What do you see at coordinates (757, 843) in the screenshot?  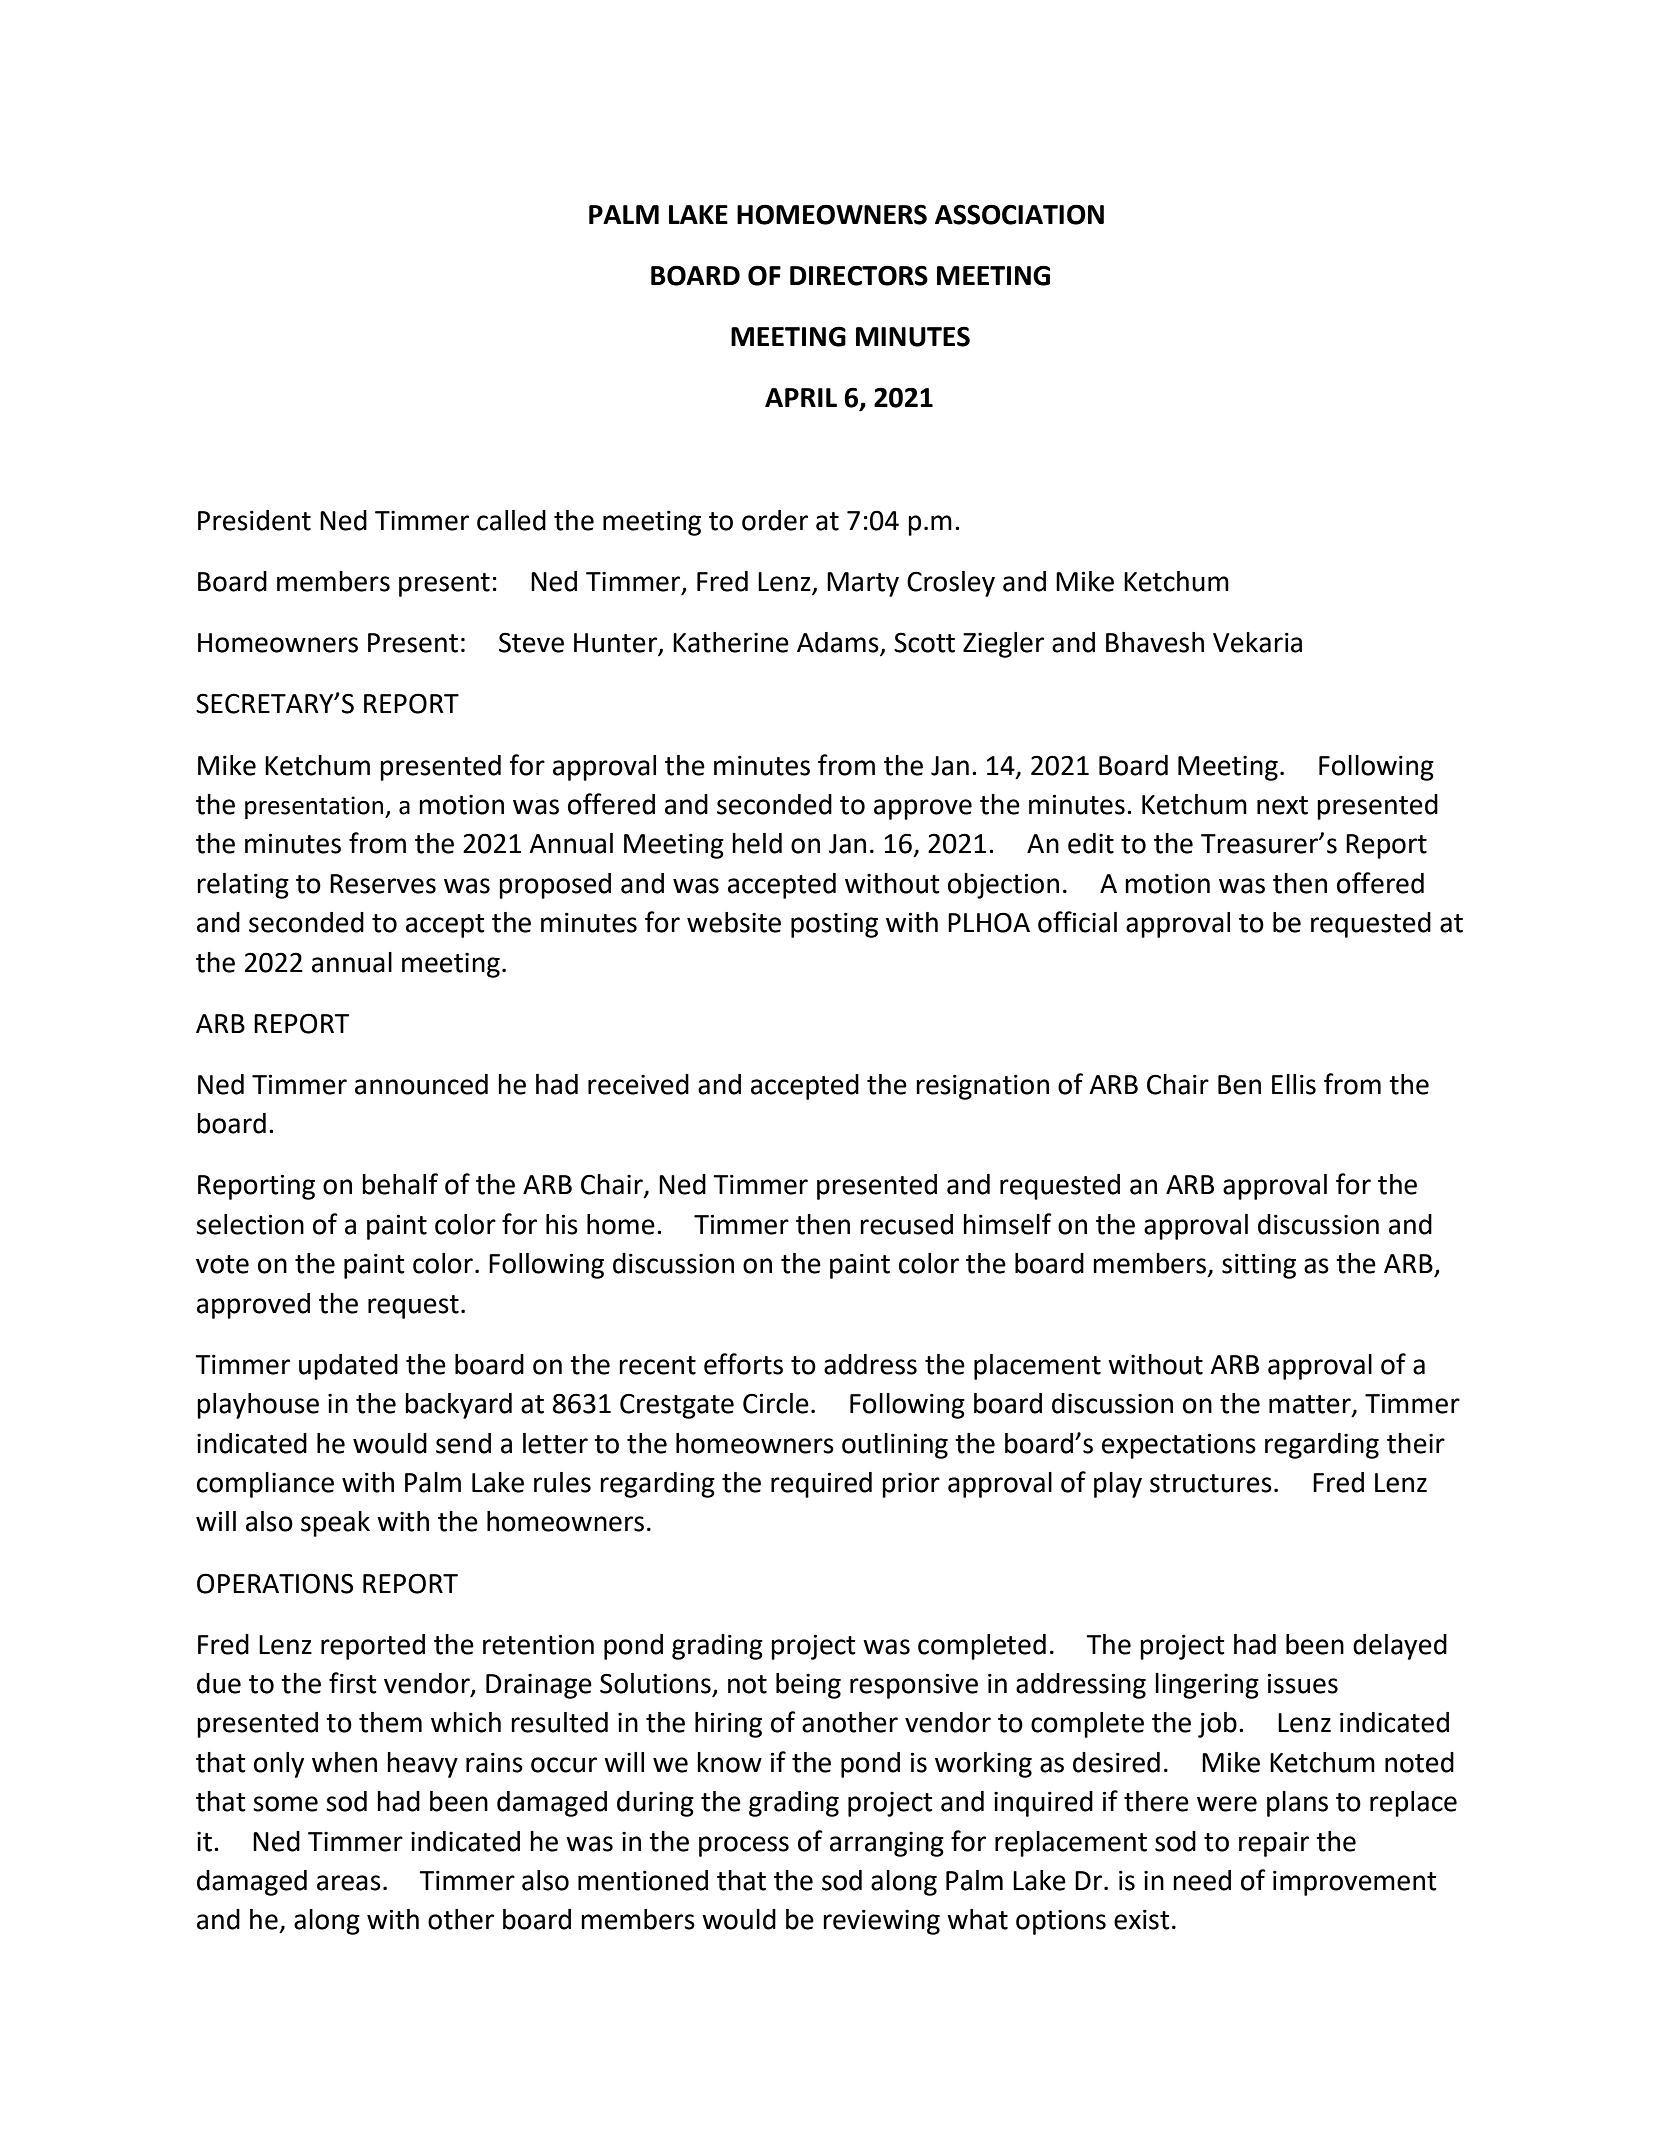 I see `held` at bounding box center [757, 843].
